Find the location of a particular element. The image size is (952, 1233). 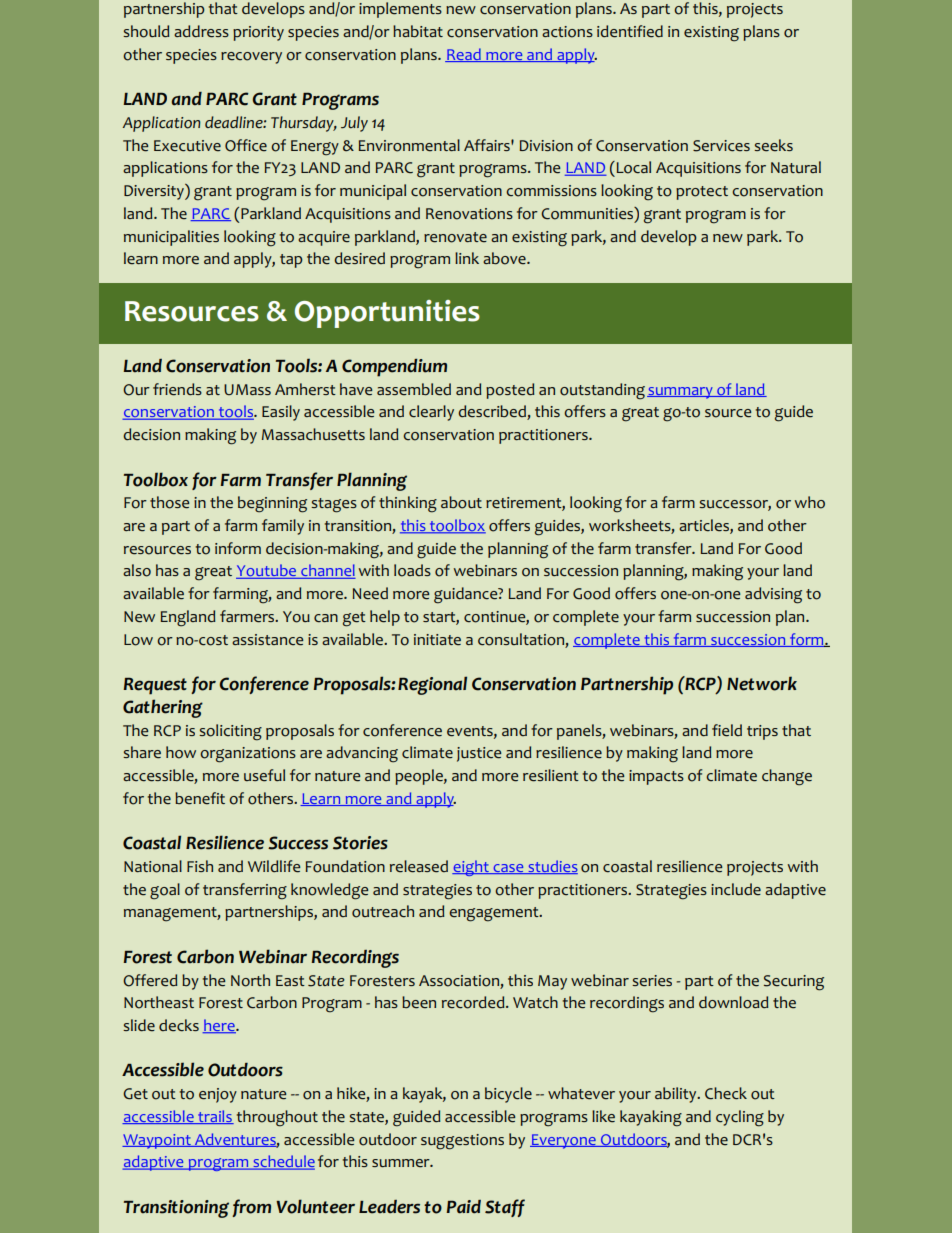

address is located at coordinates (201, 31).
